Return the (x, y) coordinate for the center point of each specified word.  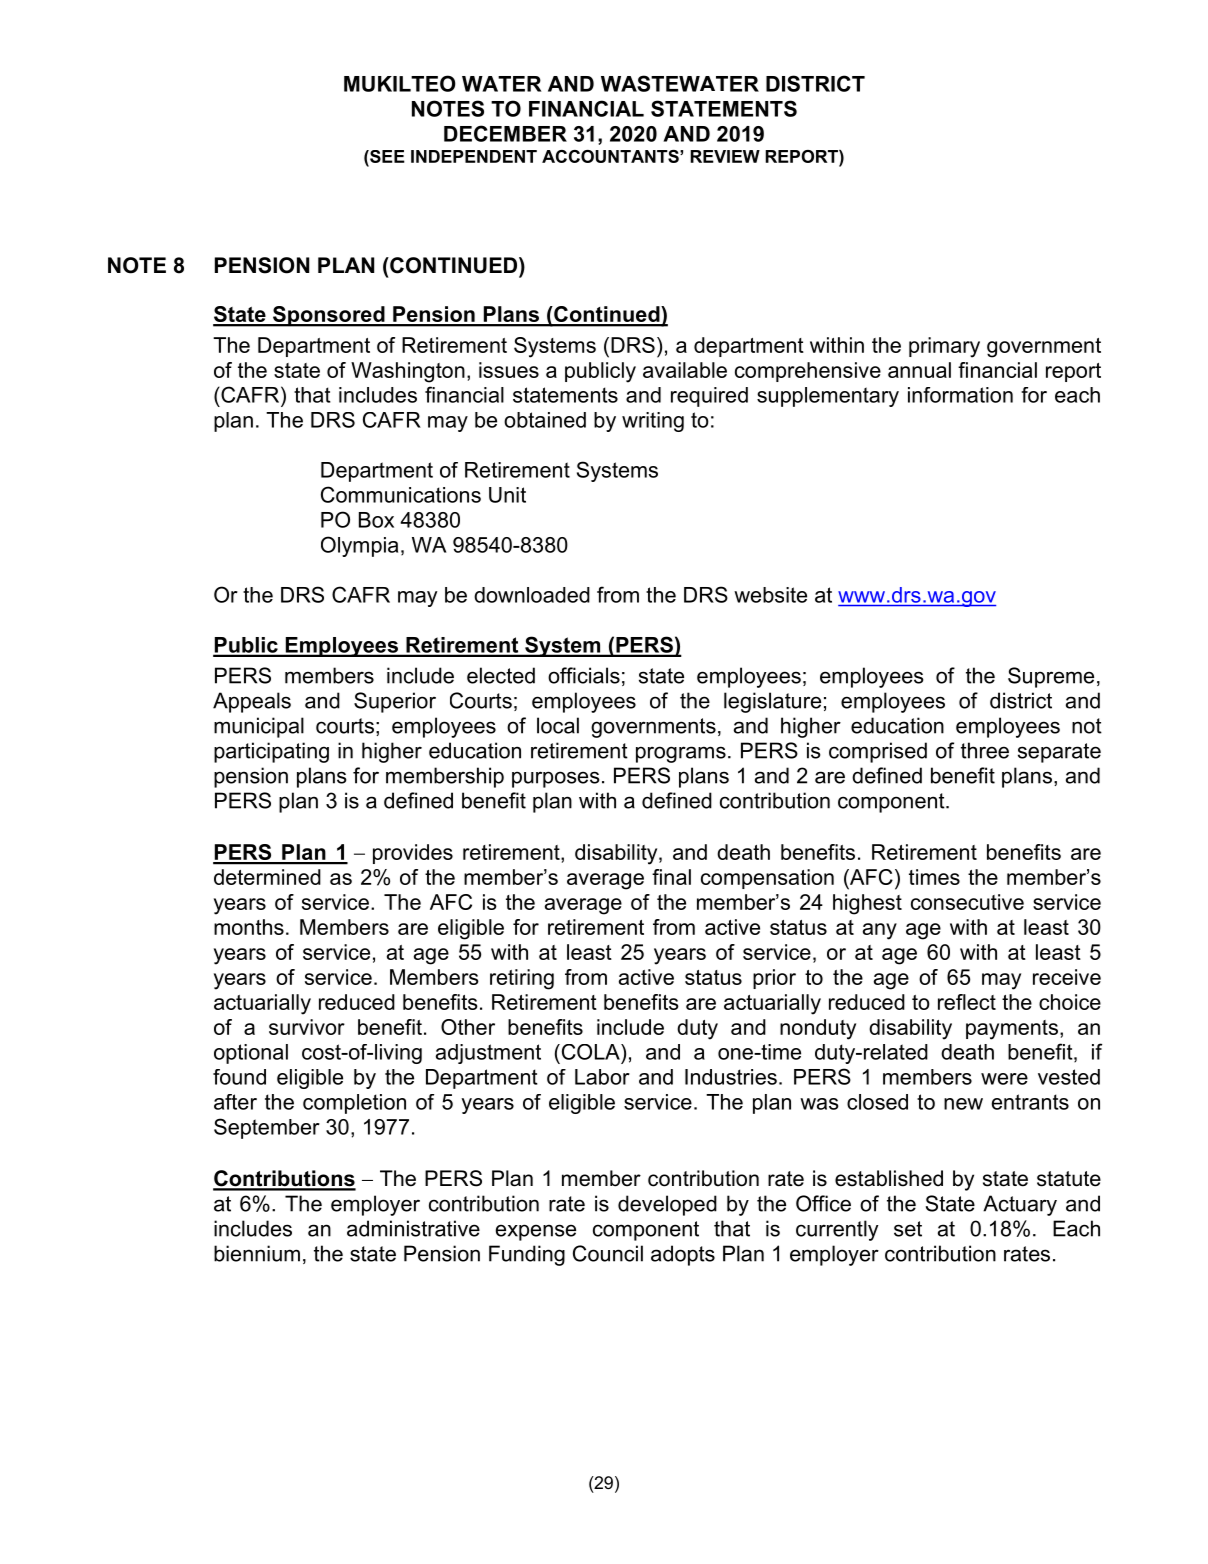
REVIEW (725, 156)
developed (667, 1205)
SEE (386, 156)
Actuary (1020, 1205)
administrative (413, 1228)
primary (944, 347)
